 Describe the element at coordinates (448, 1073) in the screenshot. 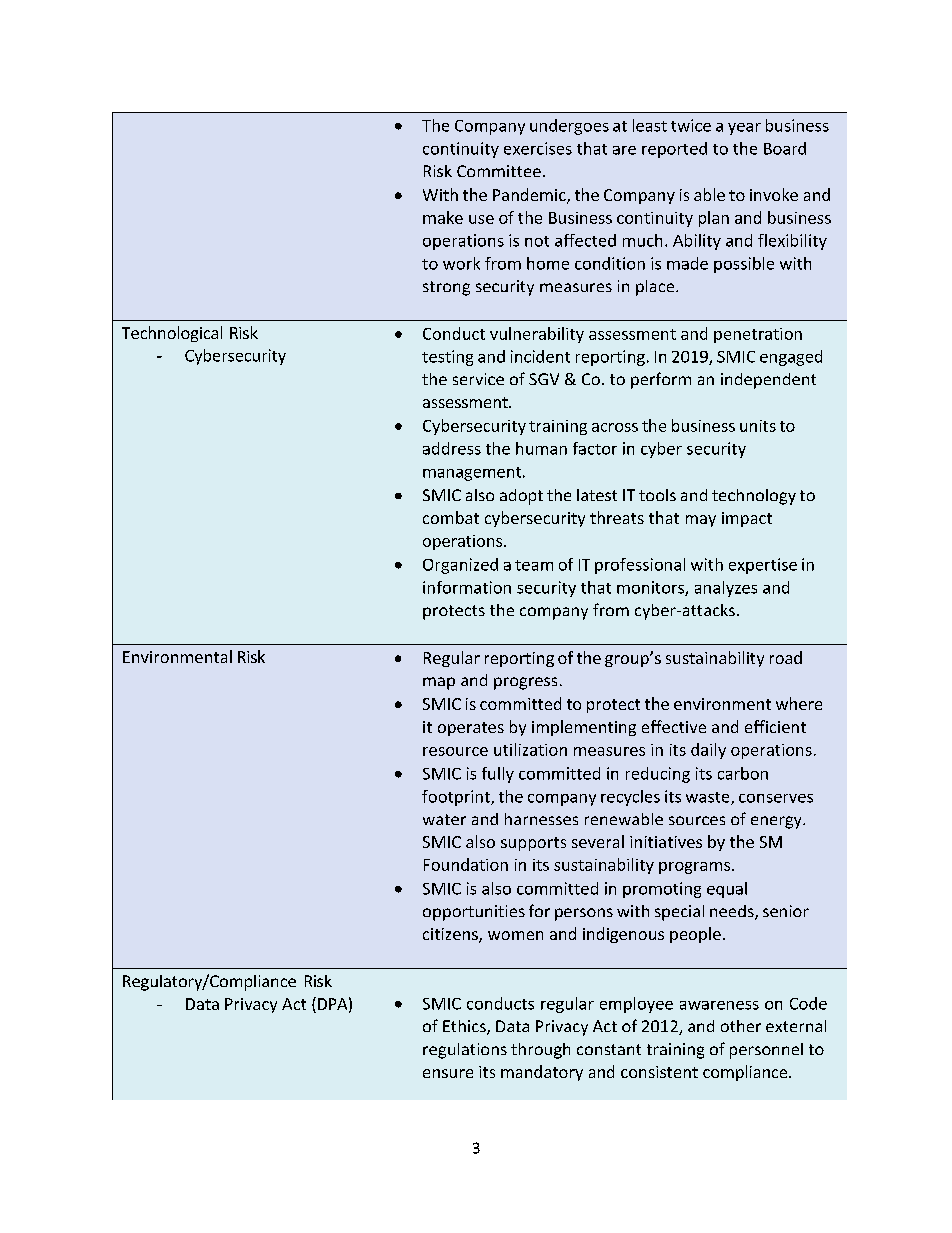

I see `ensure` at that location.
